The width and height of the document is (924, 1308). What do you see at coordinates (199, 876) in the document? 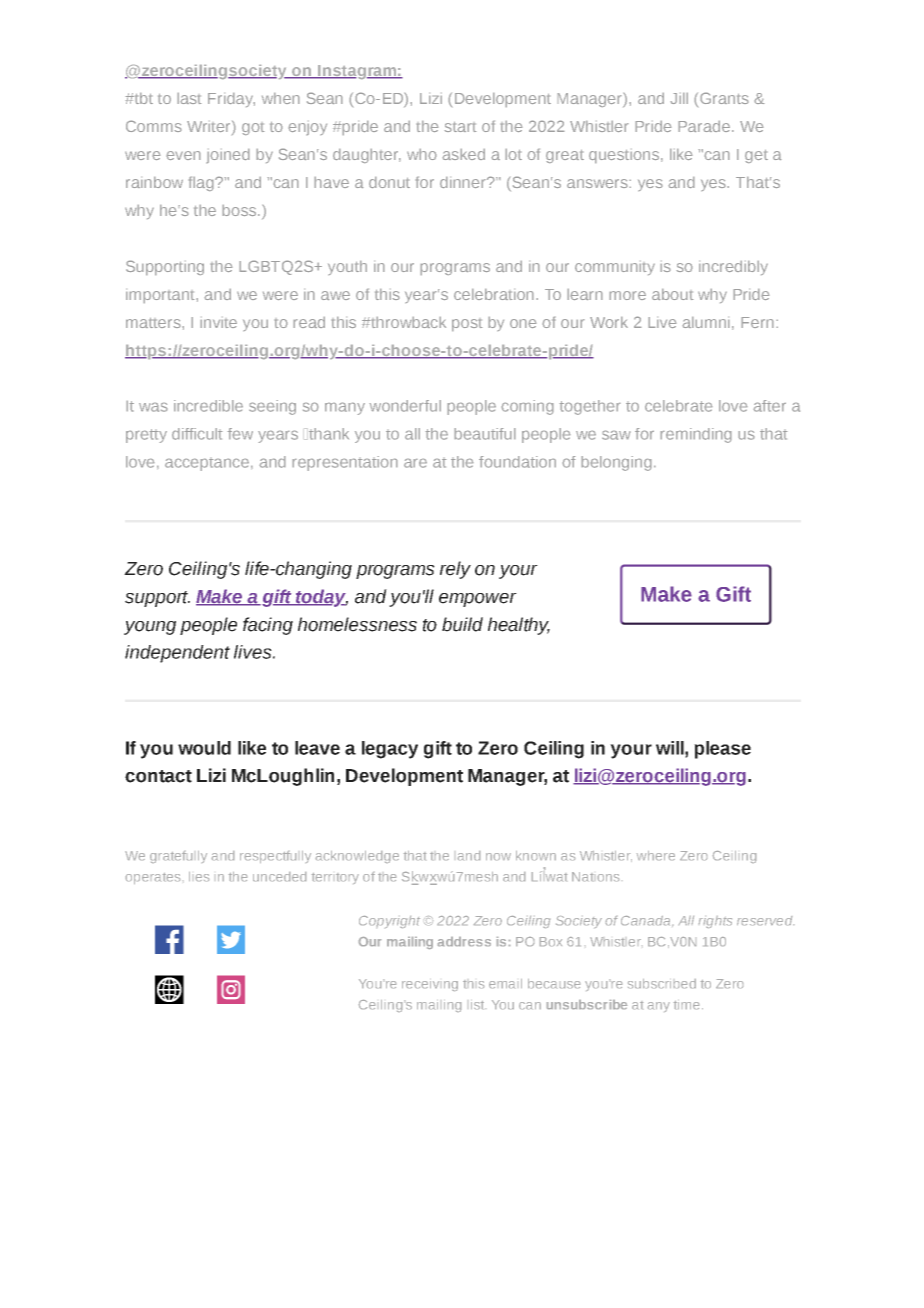
I see `lies` at bounding box center [199, 876].
